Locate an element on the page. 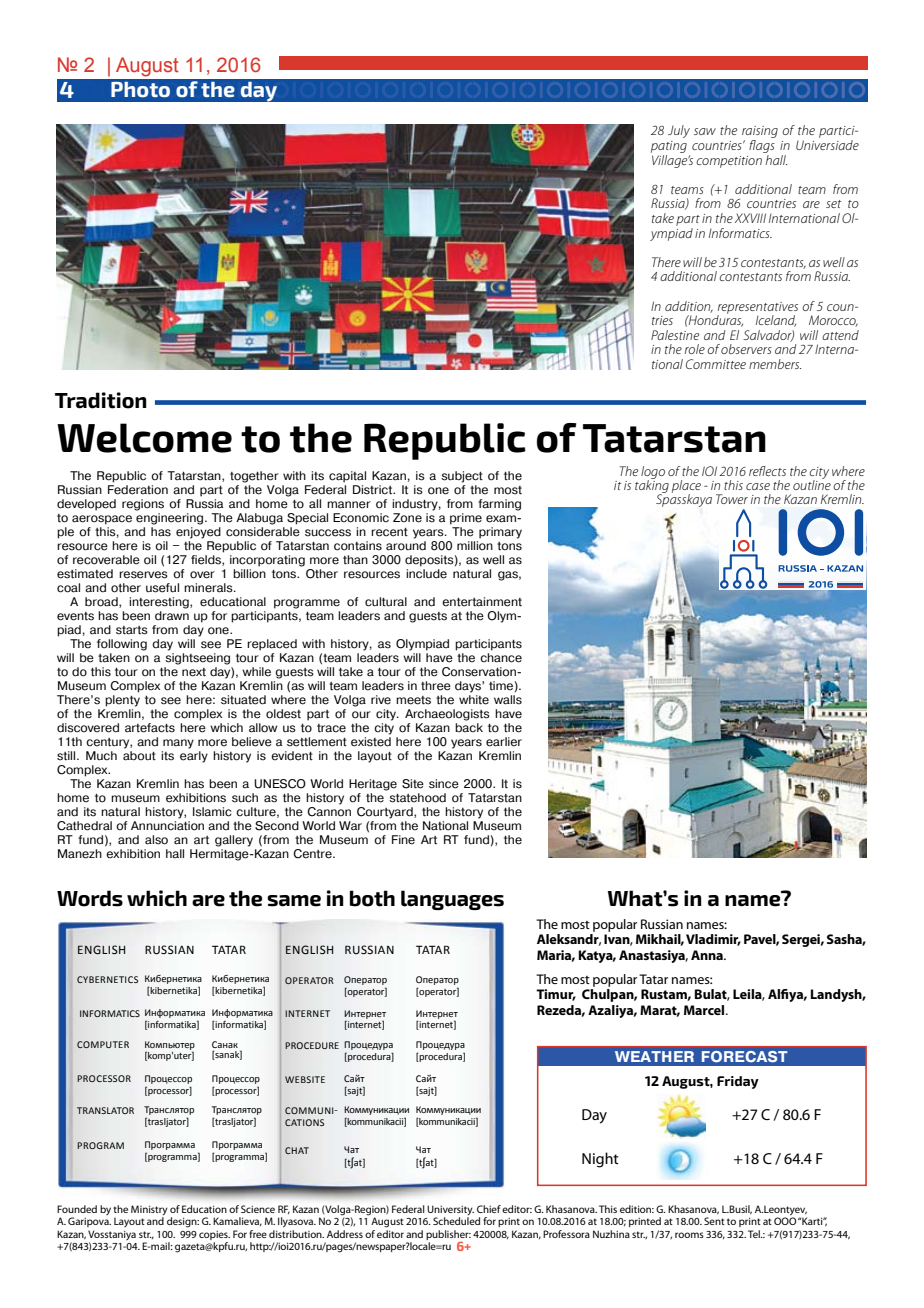 The height and width of the image is (1308, 924). Tradition is located at coordinates (101, 400).
